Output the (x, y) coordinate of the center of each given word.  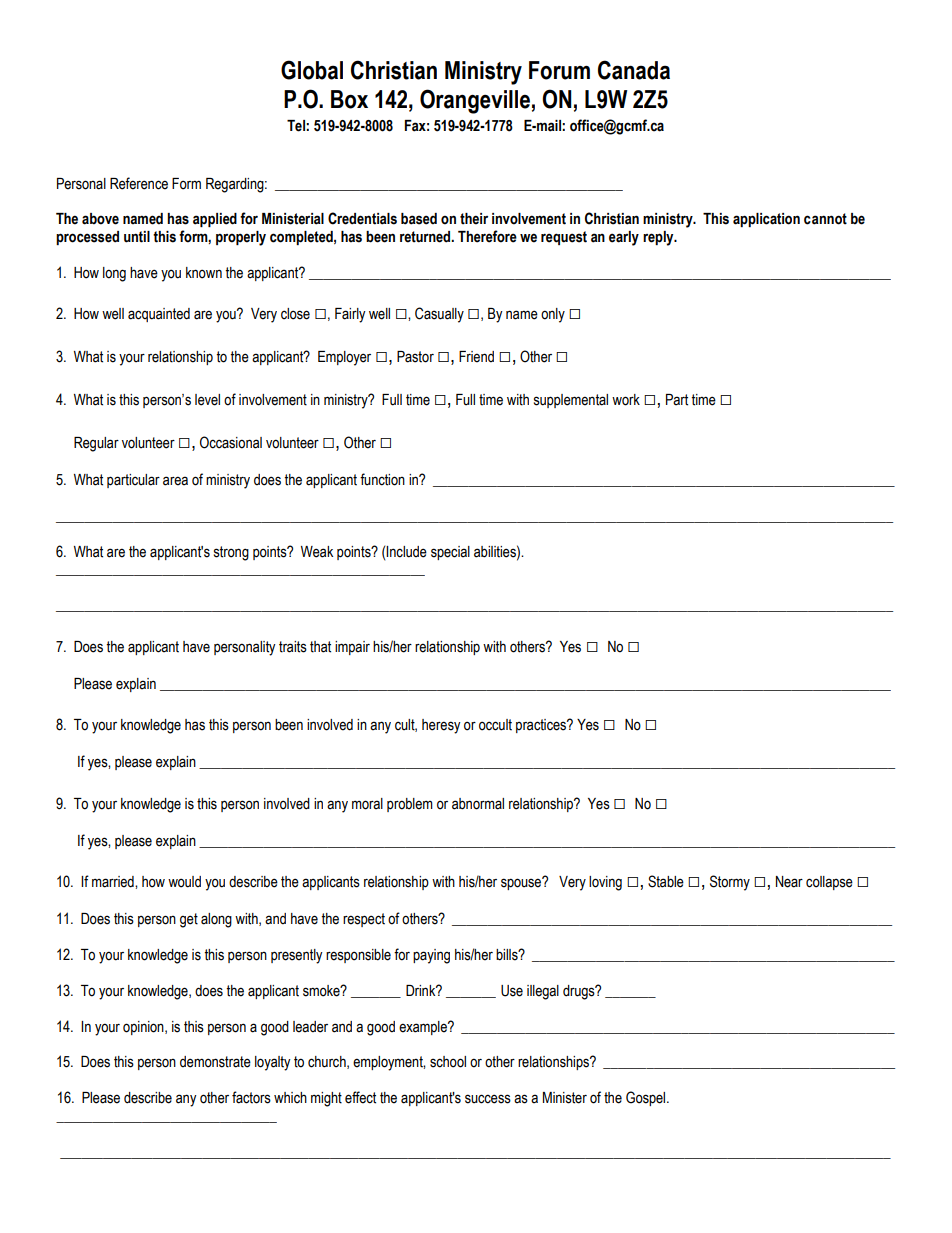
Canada (634, 70)
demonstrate (215, 1062)
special (450, 553)
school (448, 1062)
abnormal (478, 804)
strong (231, 553)
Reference (139, 183)
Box (349, 99)
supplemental (571, 401)
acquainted (159, 315)
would (184, 882)
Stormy (730, 883)
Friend (476, 357)
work (626, 400)
